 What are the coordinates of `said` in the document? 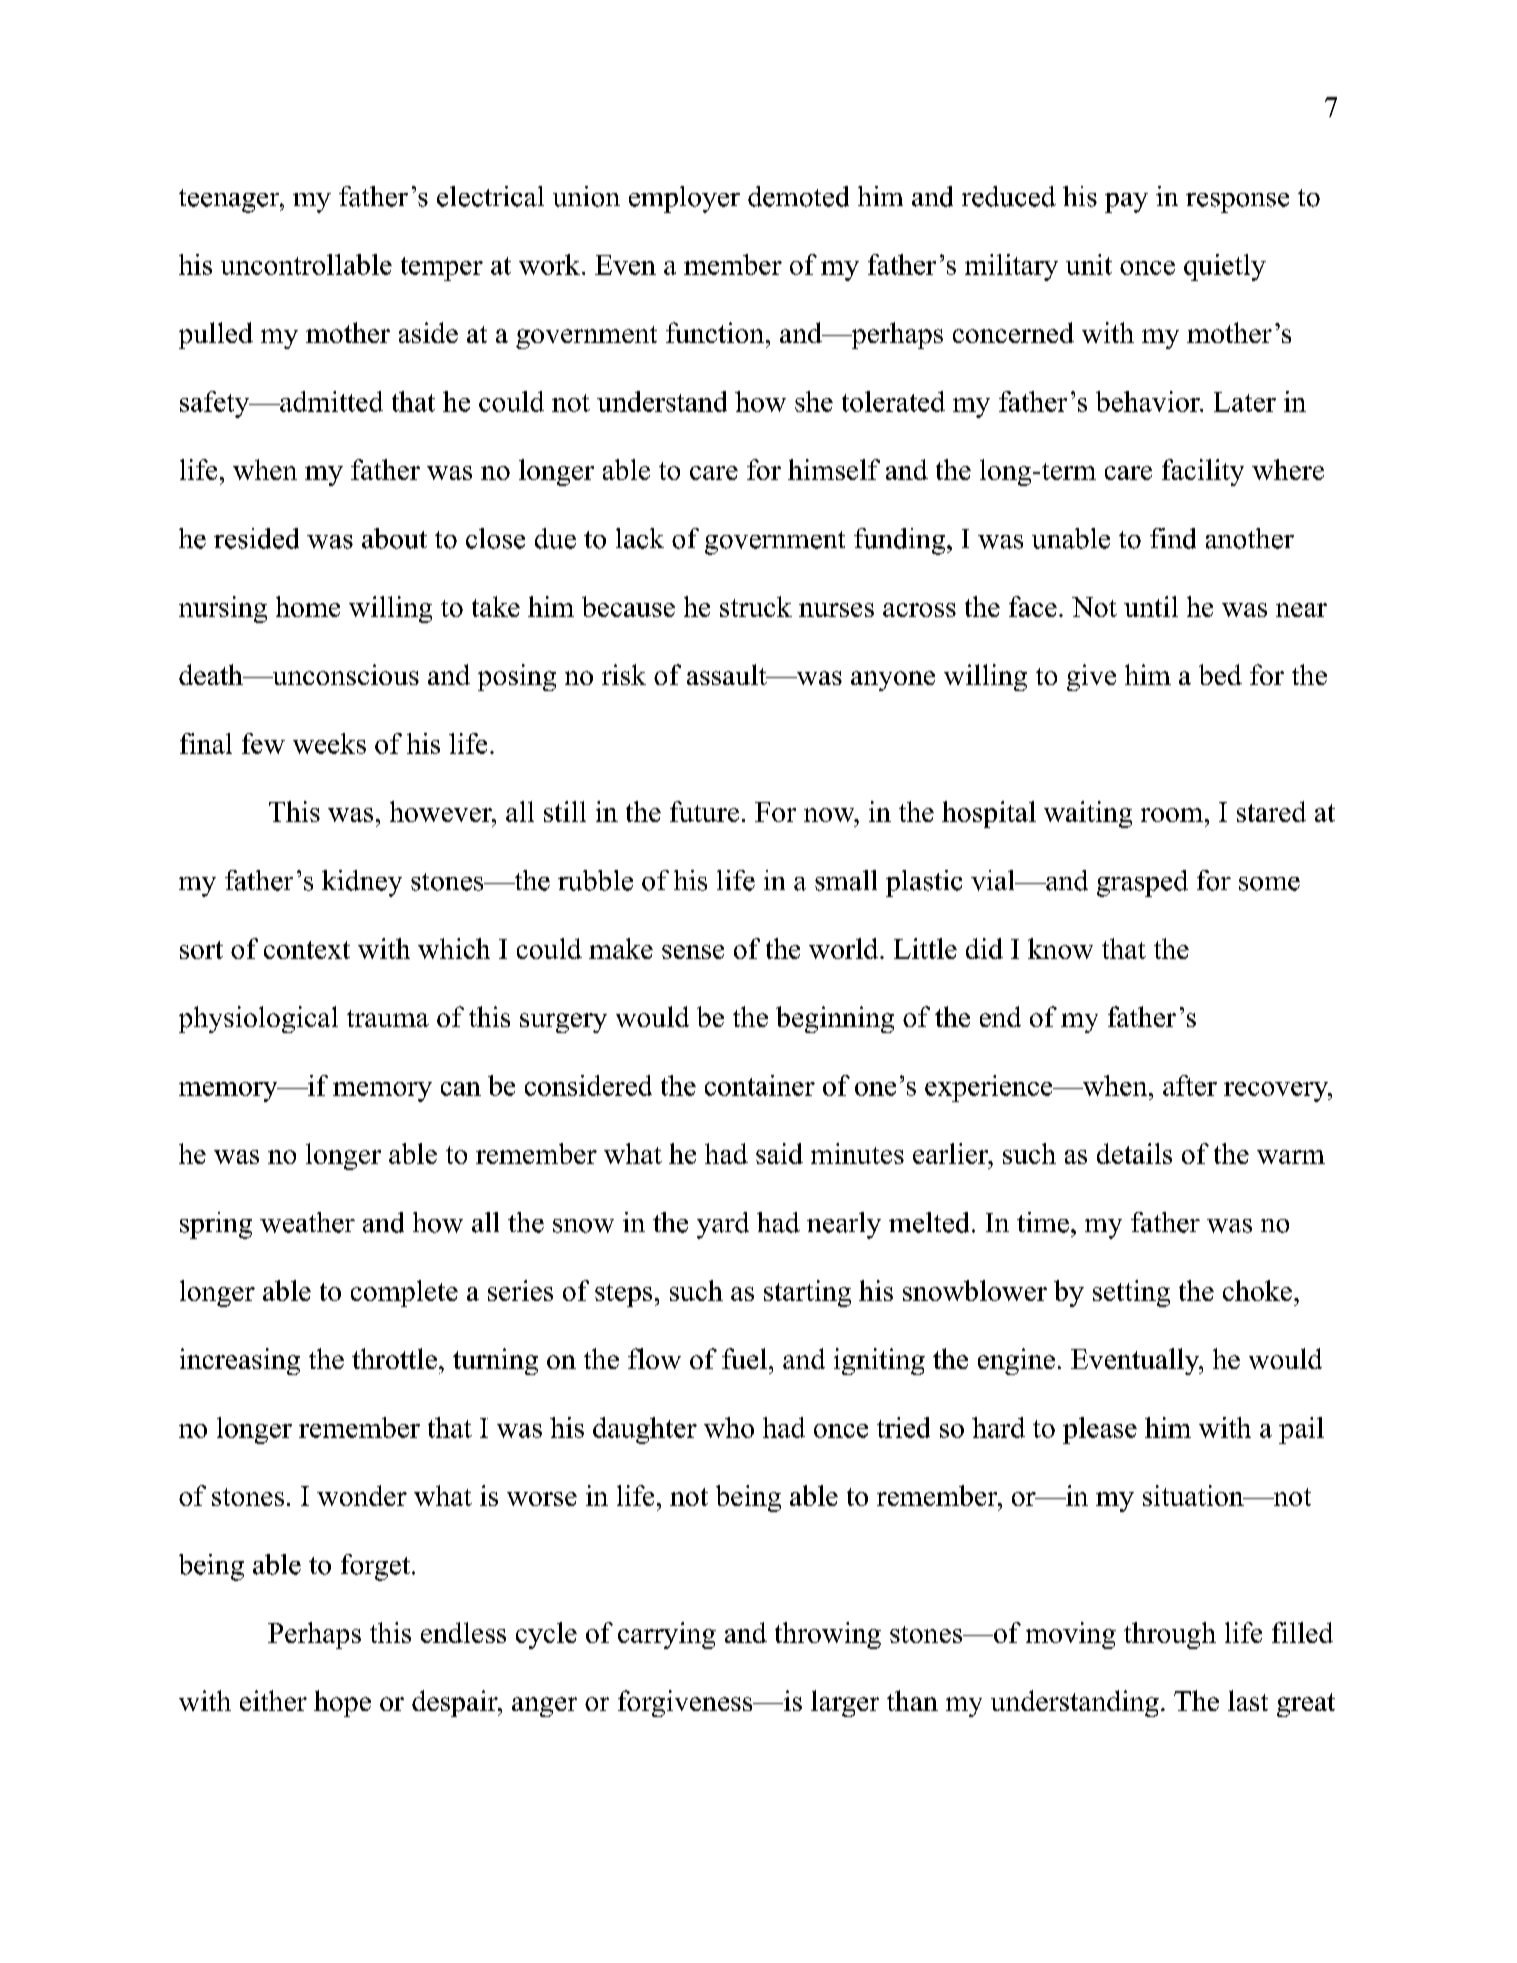 It's located at (779, 1153).
